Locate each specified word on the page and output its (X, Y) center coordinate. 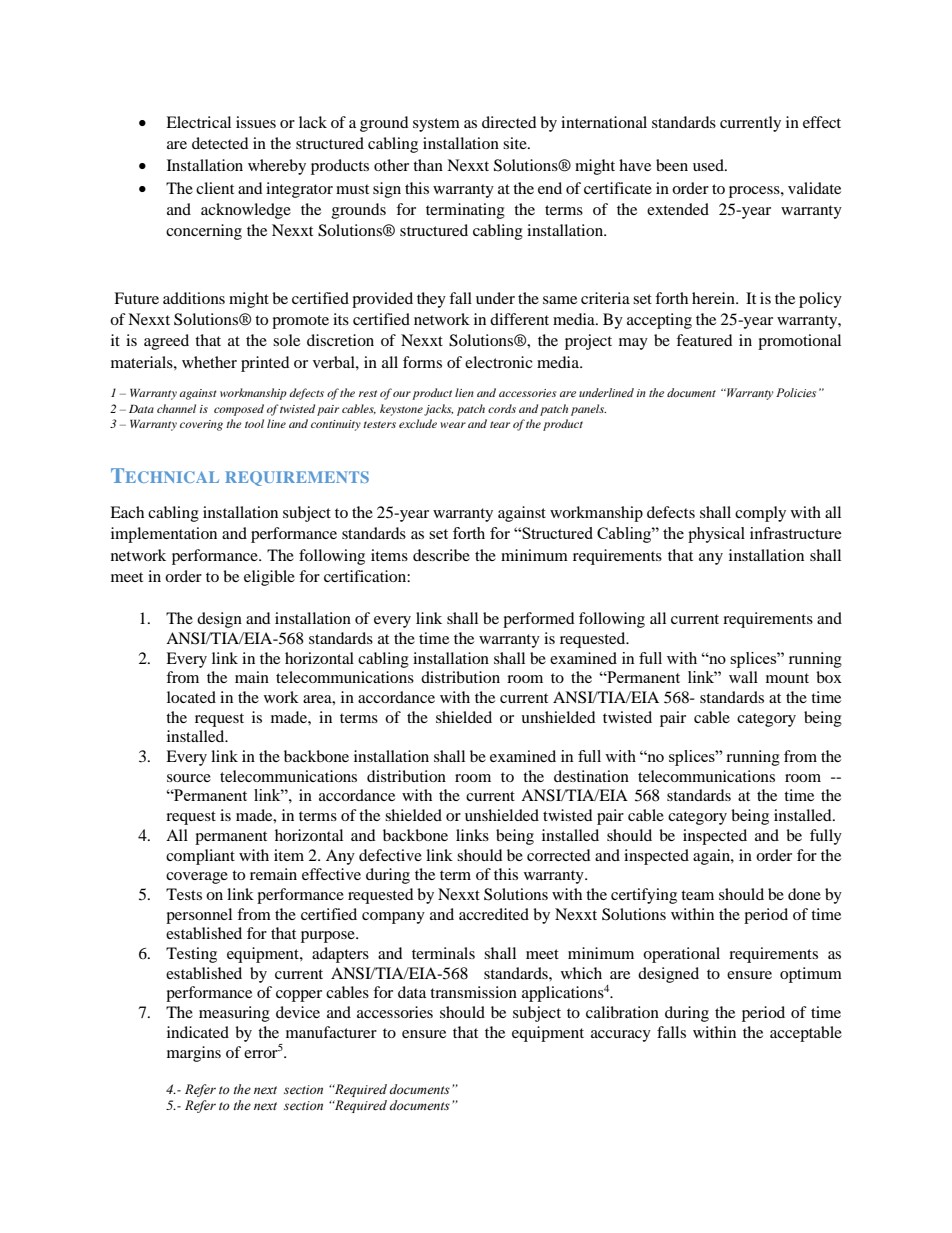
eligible (269, 578)
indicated (198, 1032)
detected (220, 143)
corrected (559, 855)
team (697, 895)
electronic (499, 362)
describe (441, 555)
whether (209, 362)
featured (704, 340)
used (709, 165)
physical (716, 535)
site (516, 143)
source (189, 778)
